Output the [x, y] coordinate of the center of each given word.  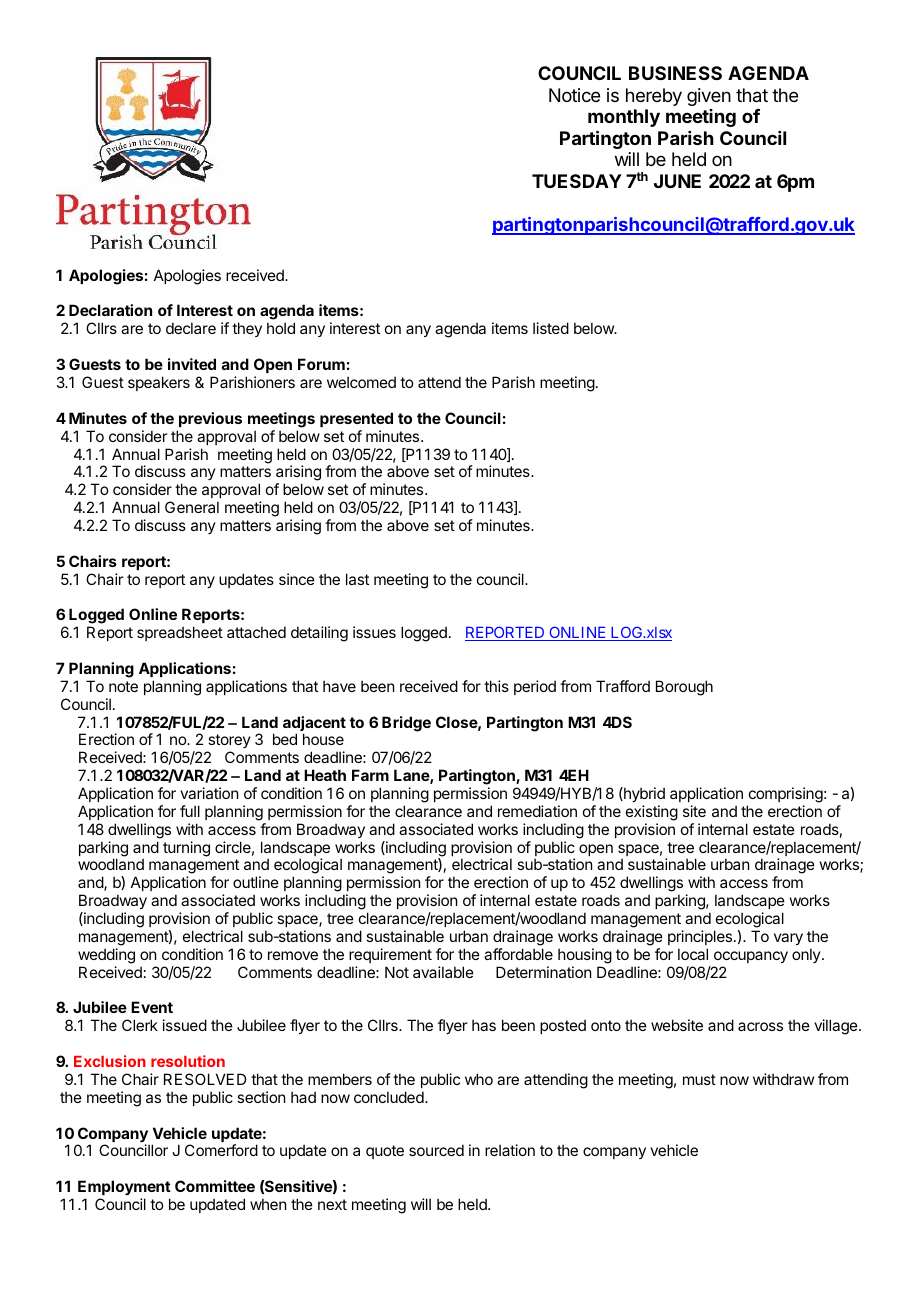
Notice [574, 95]
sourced [436, 1150]
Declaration [110, 310]
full [190, 811]
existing [652, 813]
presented [356, 419]
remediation [537, 811]
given [709, 97]
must [699, 1079]
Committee [215, 1186]
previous [210, 419]
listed [551, 328]
